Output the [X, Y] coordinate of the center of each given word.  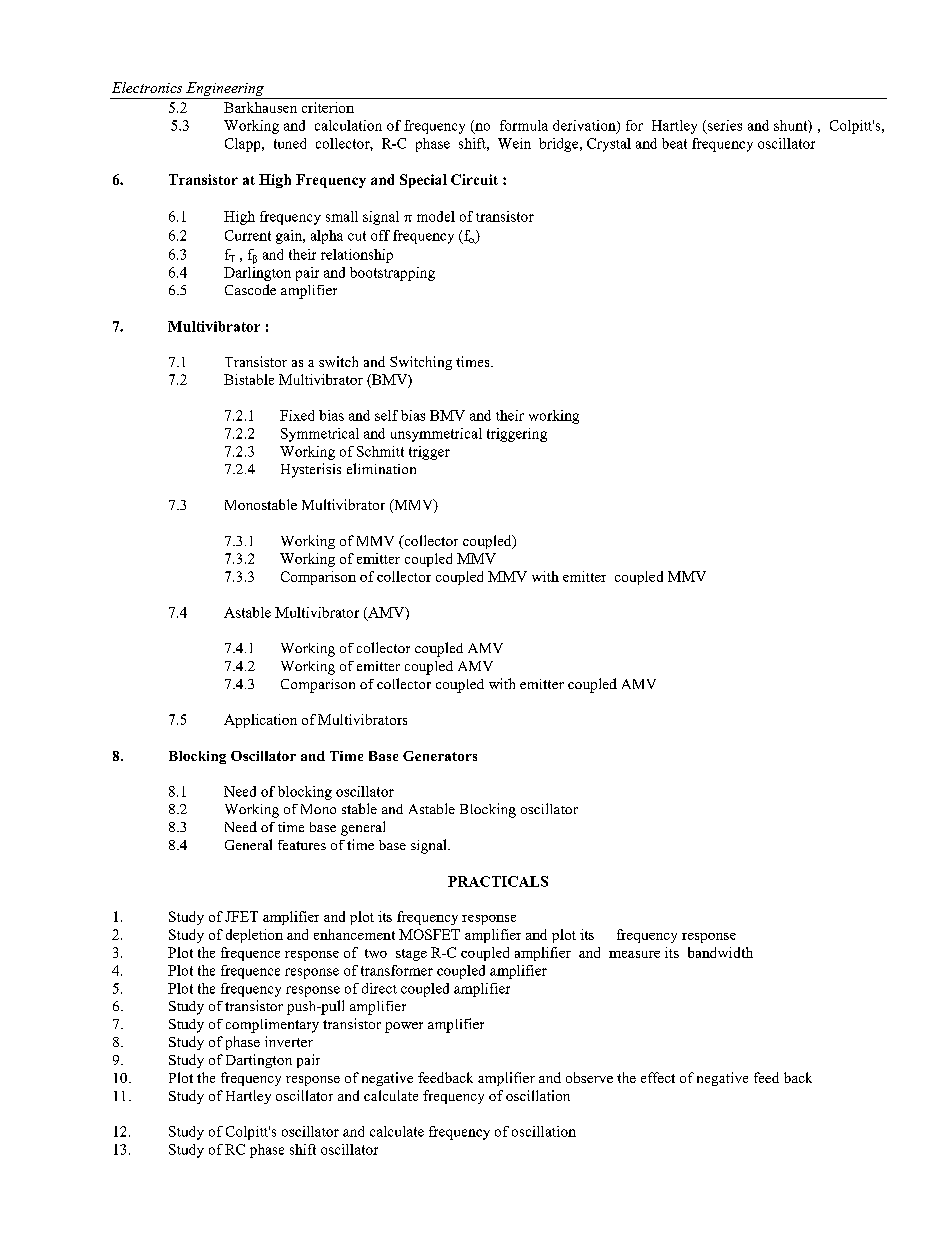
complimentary [272, 1026]
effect [658, 1077]
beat [674, 143]
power [404, 1027]
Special [423, 181]
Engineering [225, 89]
